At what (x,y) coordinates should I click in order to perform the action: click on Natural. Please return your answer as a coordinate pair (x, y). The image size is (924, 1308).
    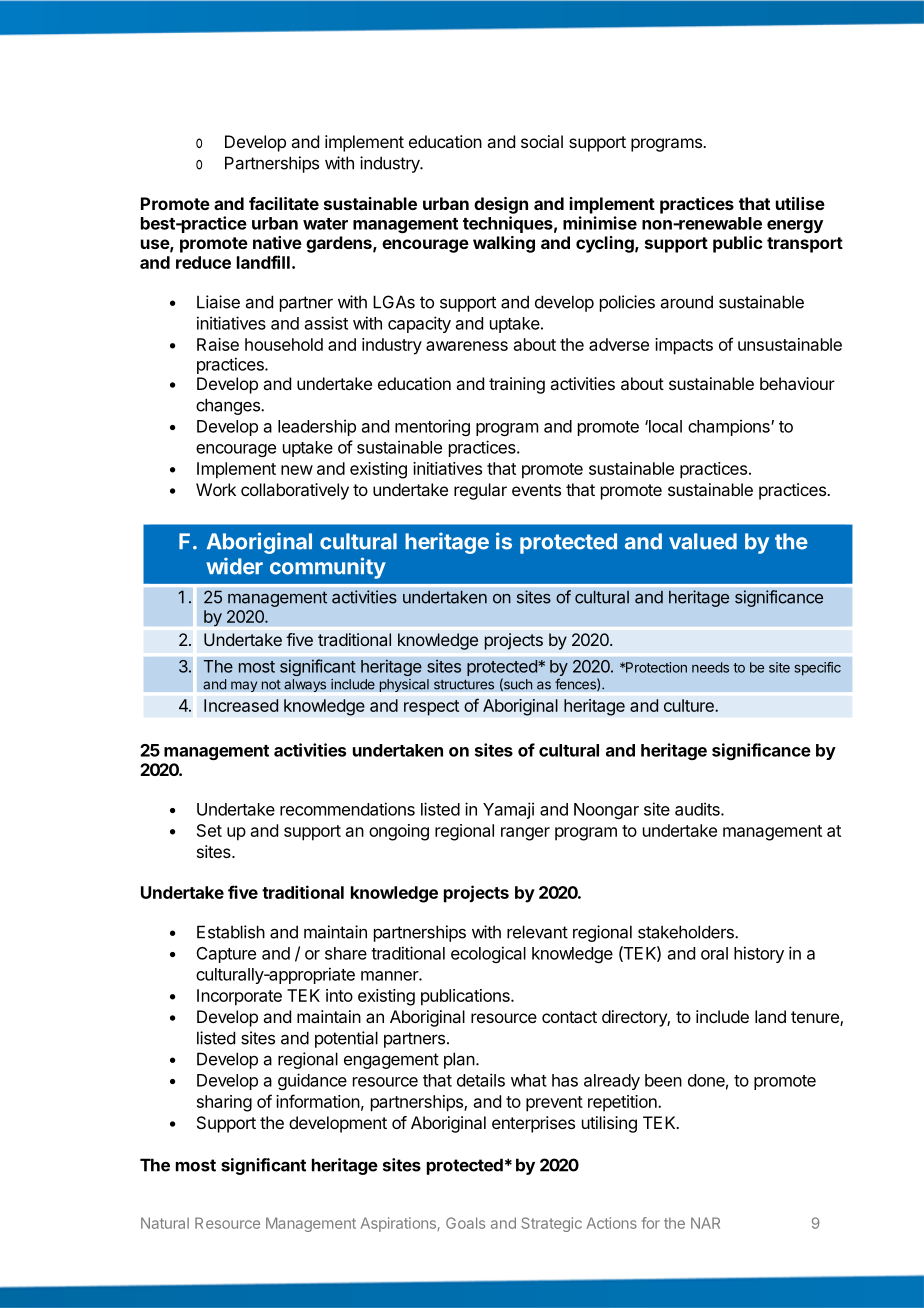
    Looking at the image, I should click on (165, 1223).
